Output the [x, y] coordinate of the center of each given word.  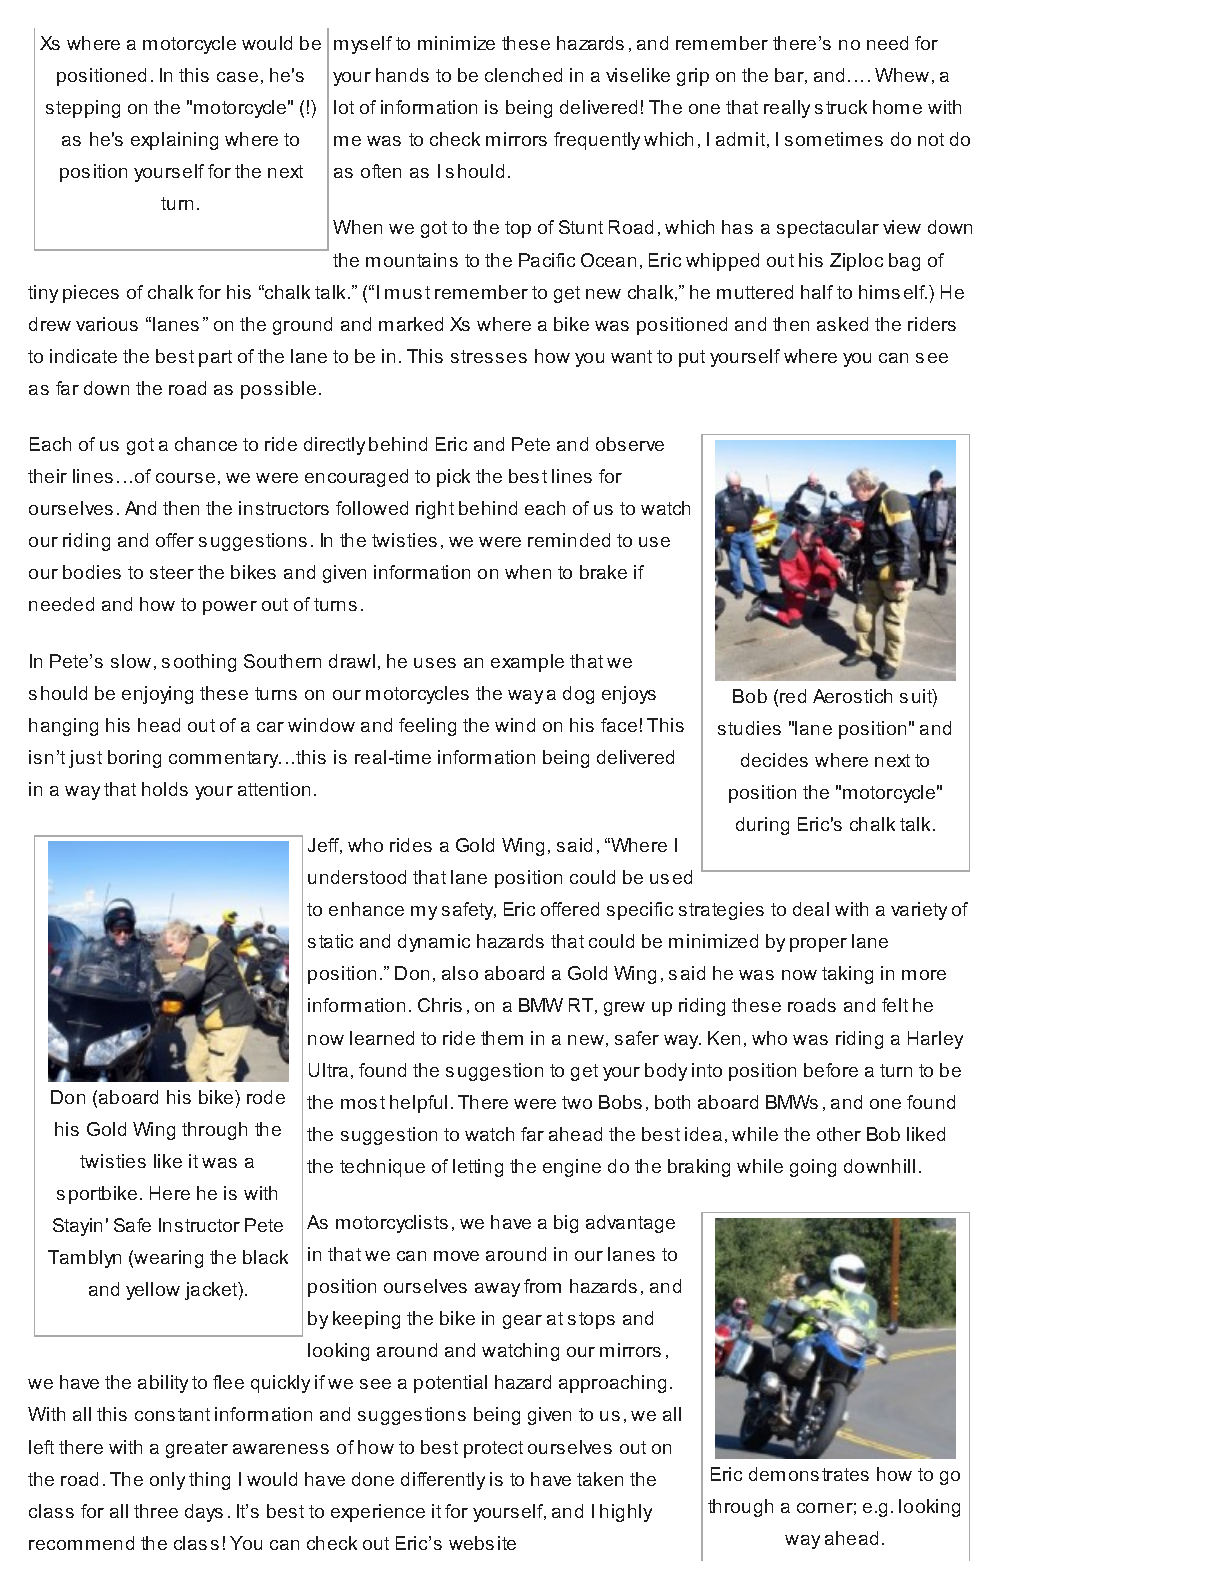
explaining [174, 141]
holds [165, 789]
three [156, 1511]
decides [774, 760]
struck [841, 107]
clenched [523, 75]
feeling [427, 727]
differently [443, 1481]
